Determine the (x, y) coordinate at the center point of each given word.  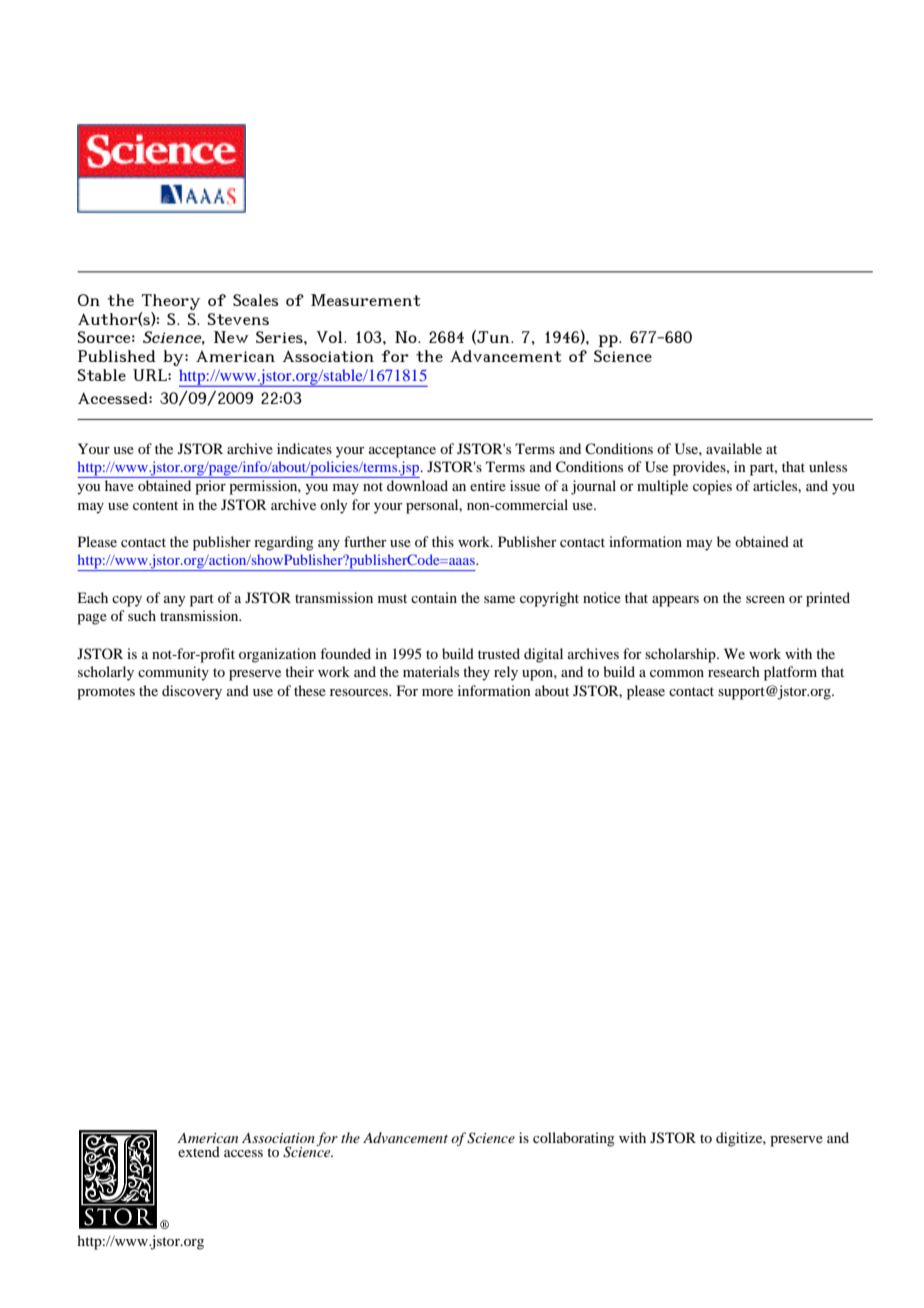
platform (790, 673)
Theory (170, 303)
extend (199, 1151)
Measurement (366, 300)
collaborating (574, 1139)
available (734, 448)
